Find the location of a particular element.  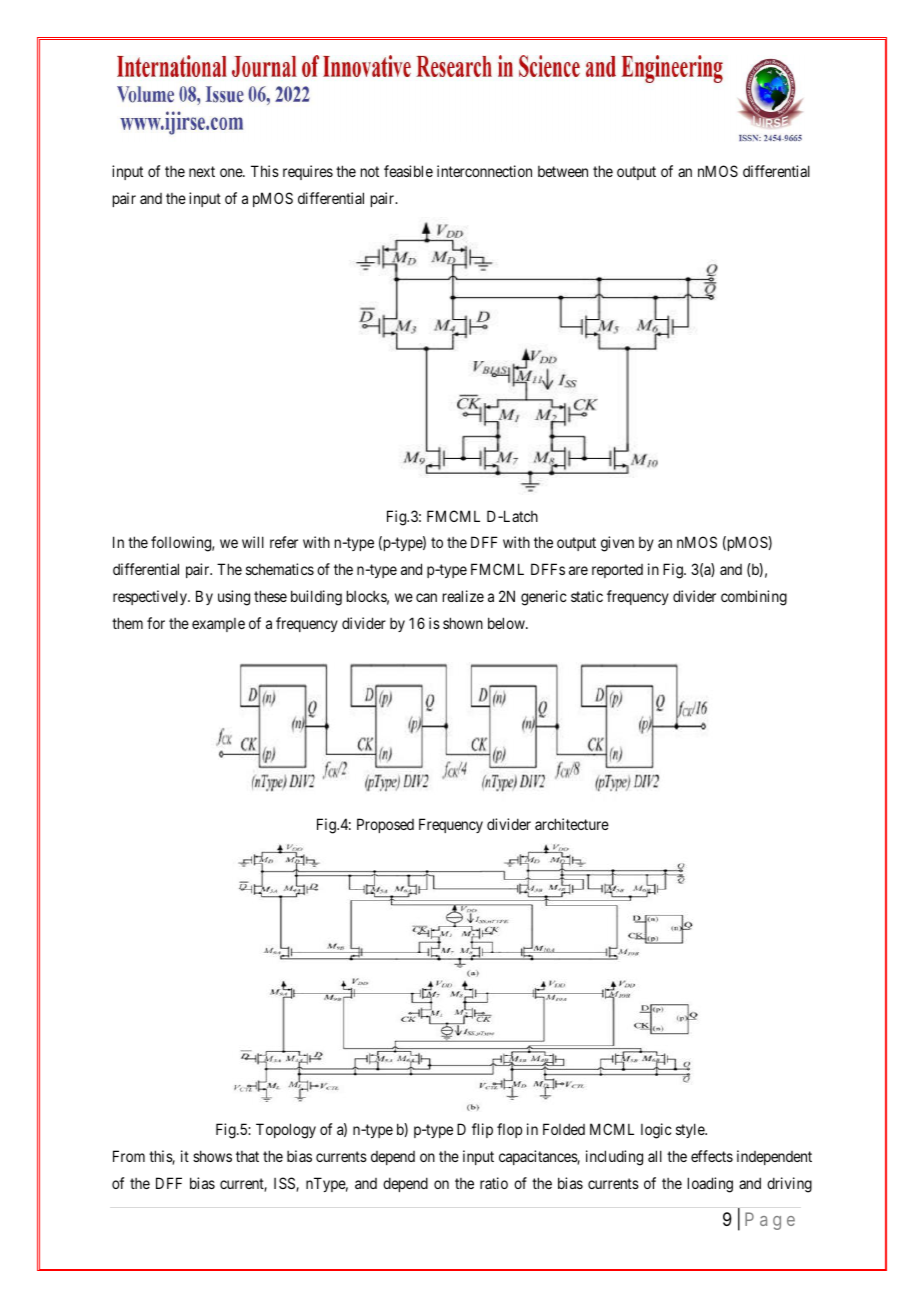

next is located at coordinates (202, 171).
